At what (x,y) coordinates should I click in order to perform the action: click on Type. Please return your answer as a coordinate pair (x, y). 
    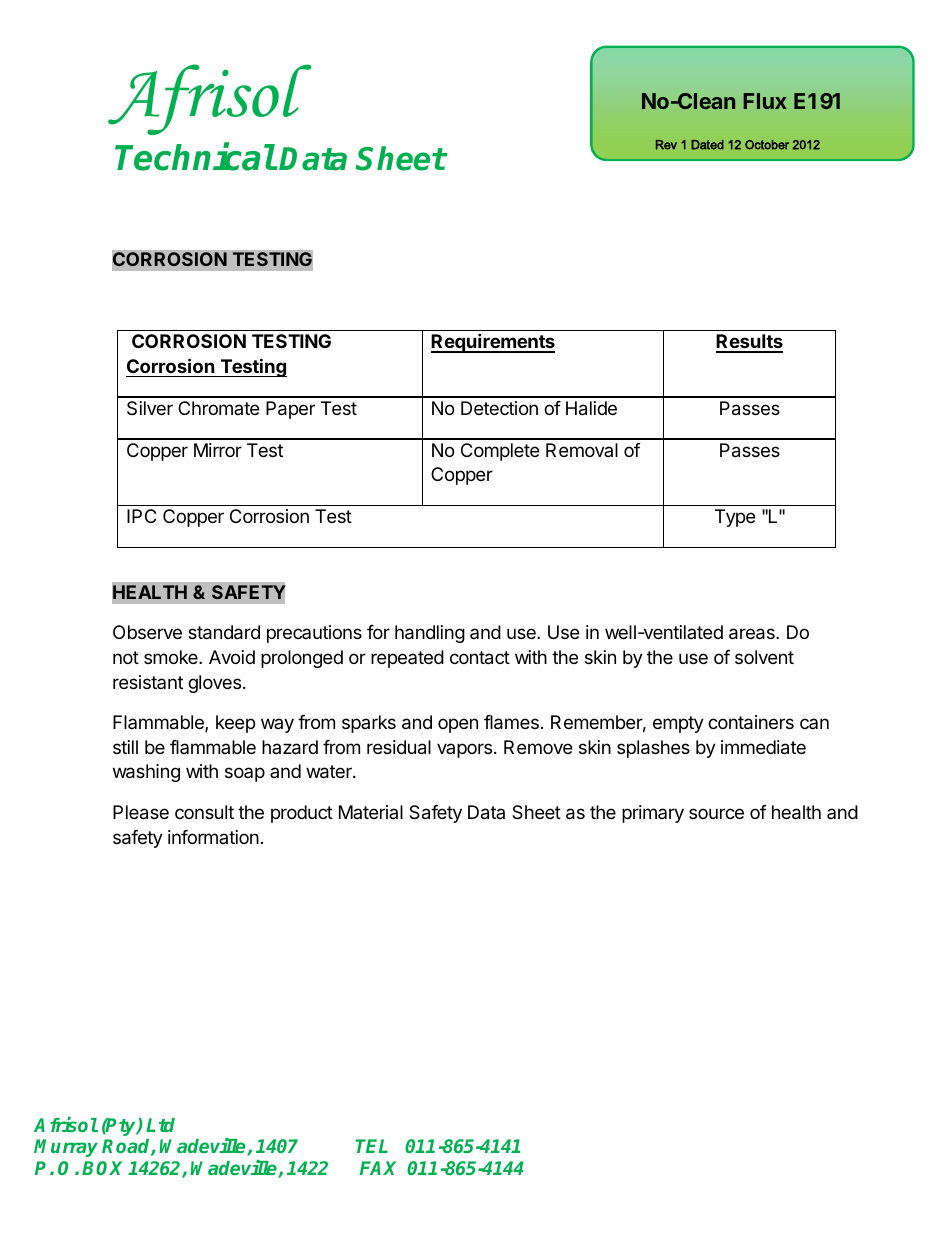
    Looking at the image, I should click on (735, 518).
